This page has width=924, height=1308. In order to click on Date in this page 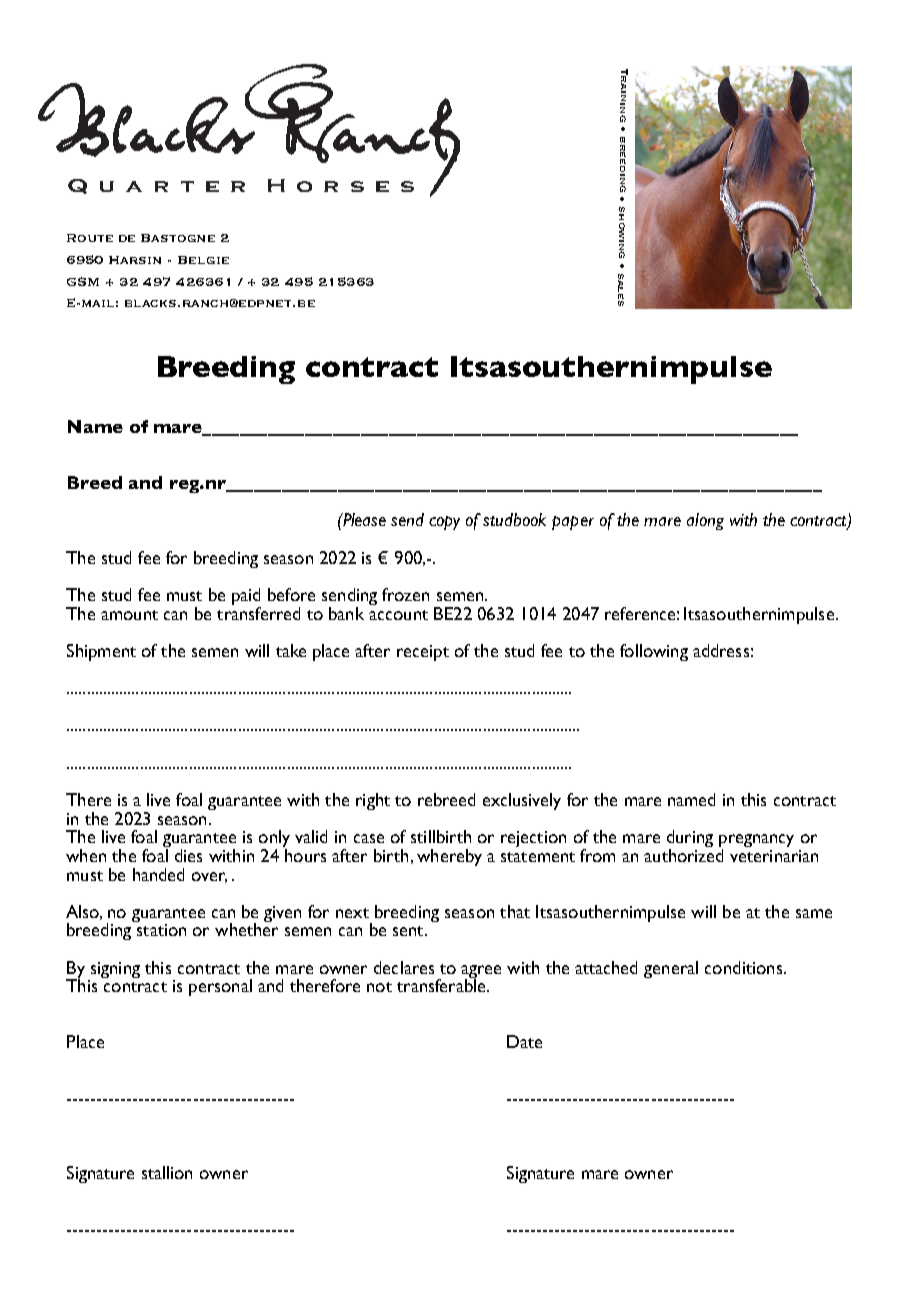, I will do `click(524, 1041)`.
